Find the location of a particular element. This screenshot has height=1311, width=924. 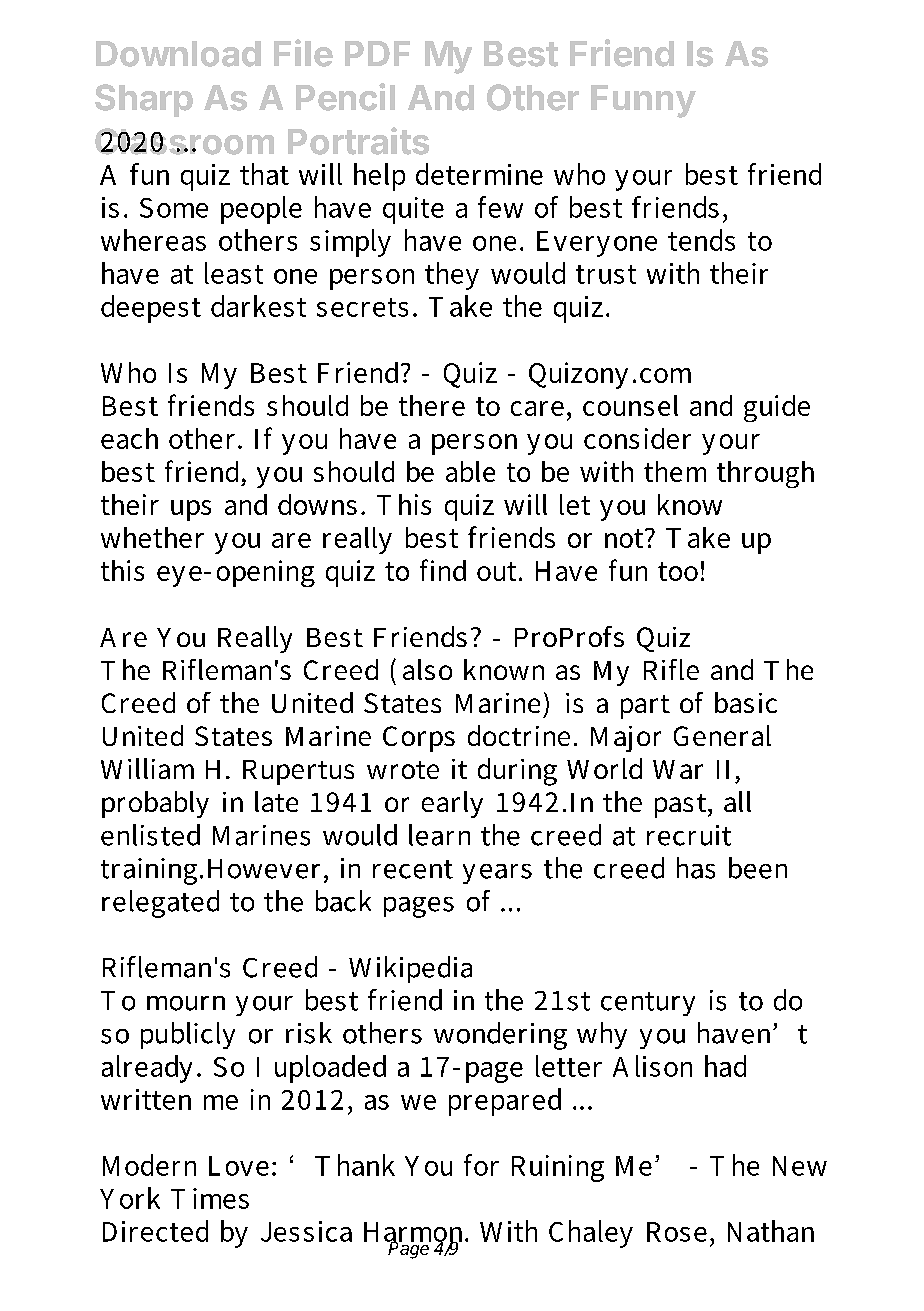

PDF is located at coordinates (377, 53).
